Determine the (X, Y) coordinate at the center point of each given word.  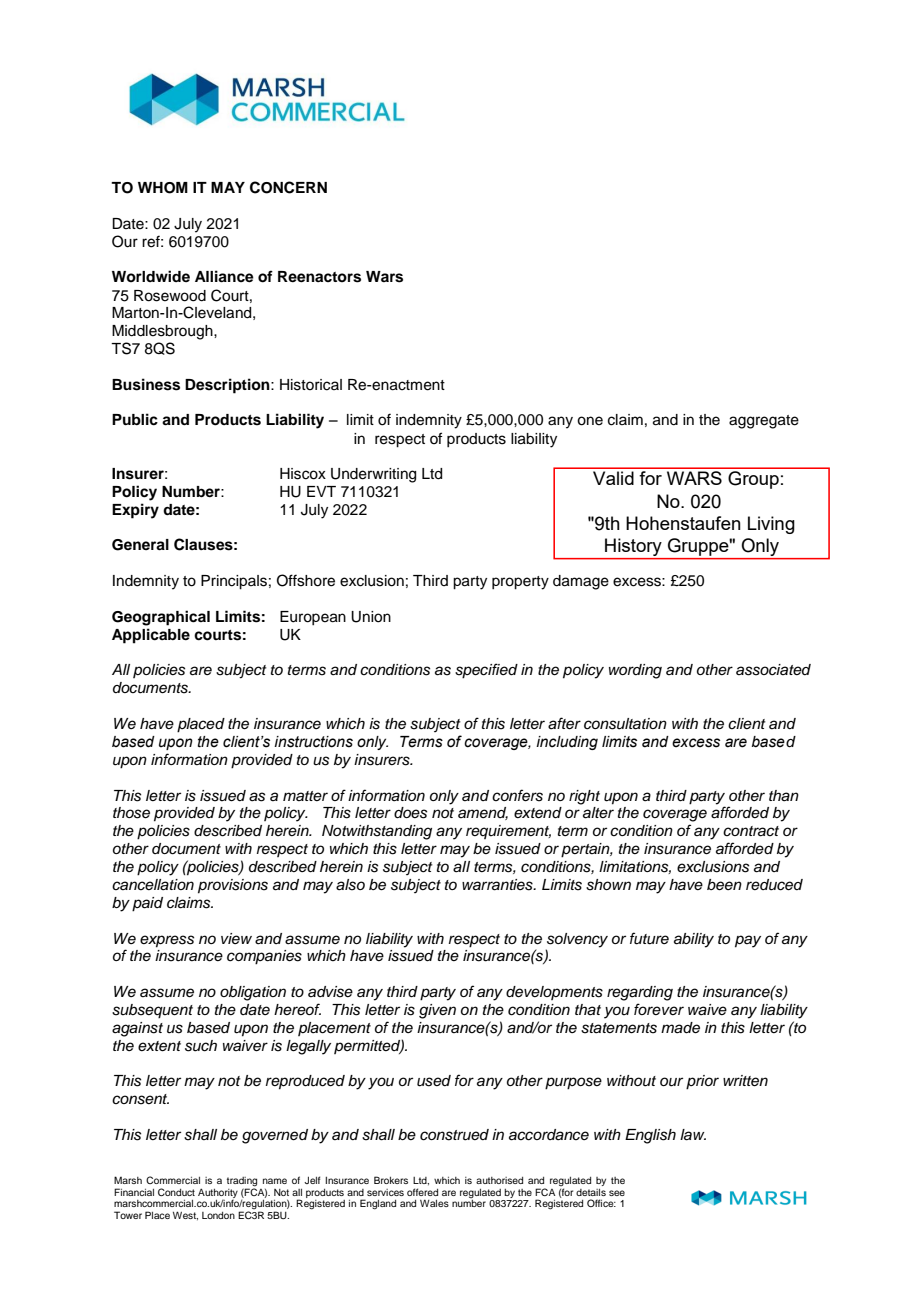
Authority (218, 1194)
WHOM (163, 188)
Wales (434, 1203)
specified (486, 671)
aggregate (764, 422)
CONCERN (288, 187)
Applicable (151, 636)
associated (773, 670)
